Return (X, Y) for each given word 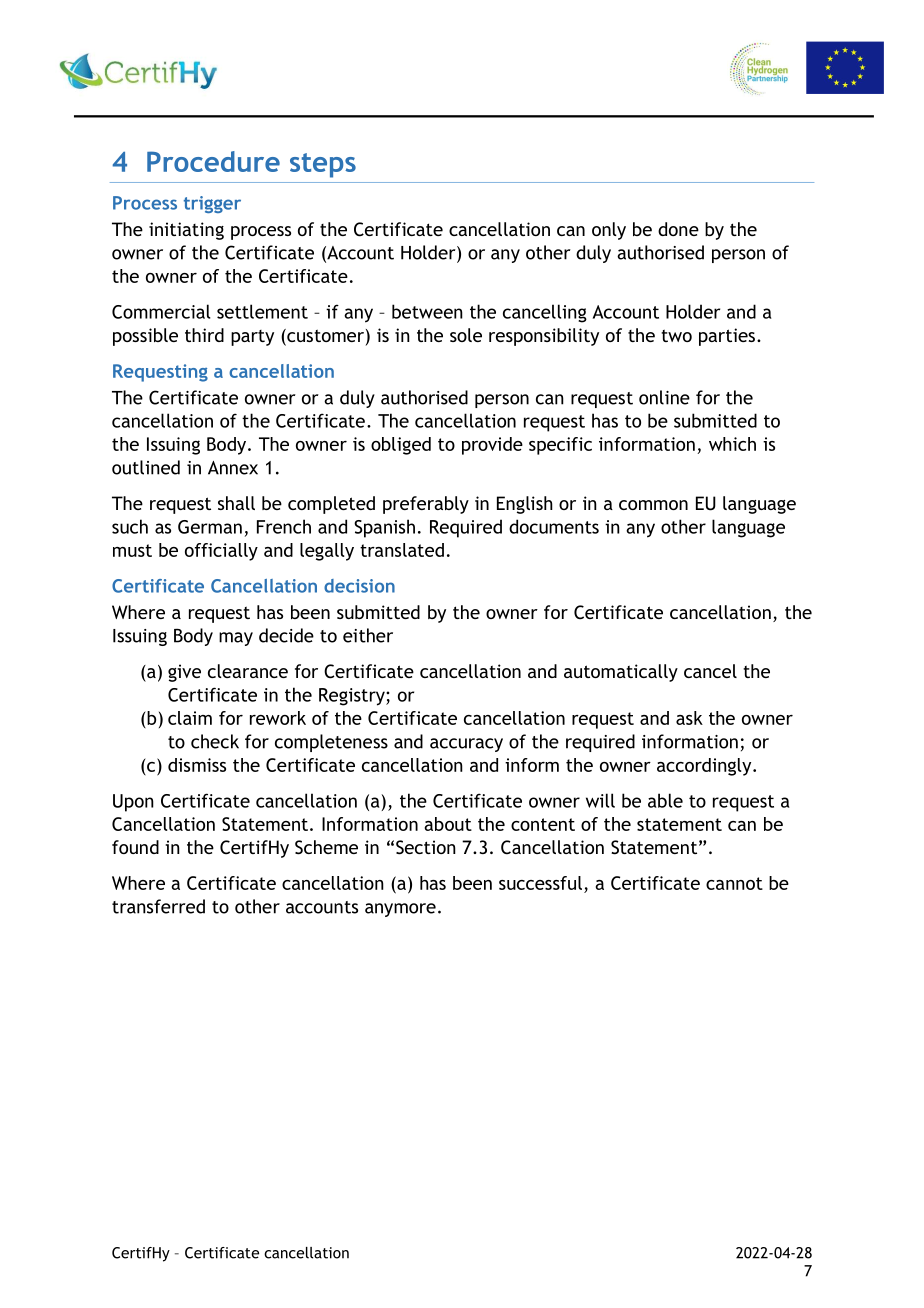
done (678, 229)
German (210, 527)
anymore (400, 910)
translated (402, 550)
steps (323, 165)
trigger (212, 204)
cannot (734, 883)
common (653, 505)
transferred (158, 906)
